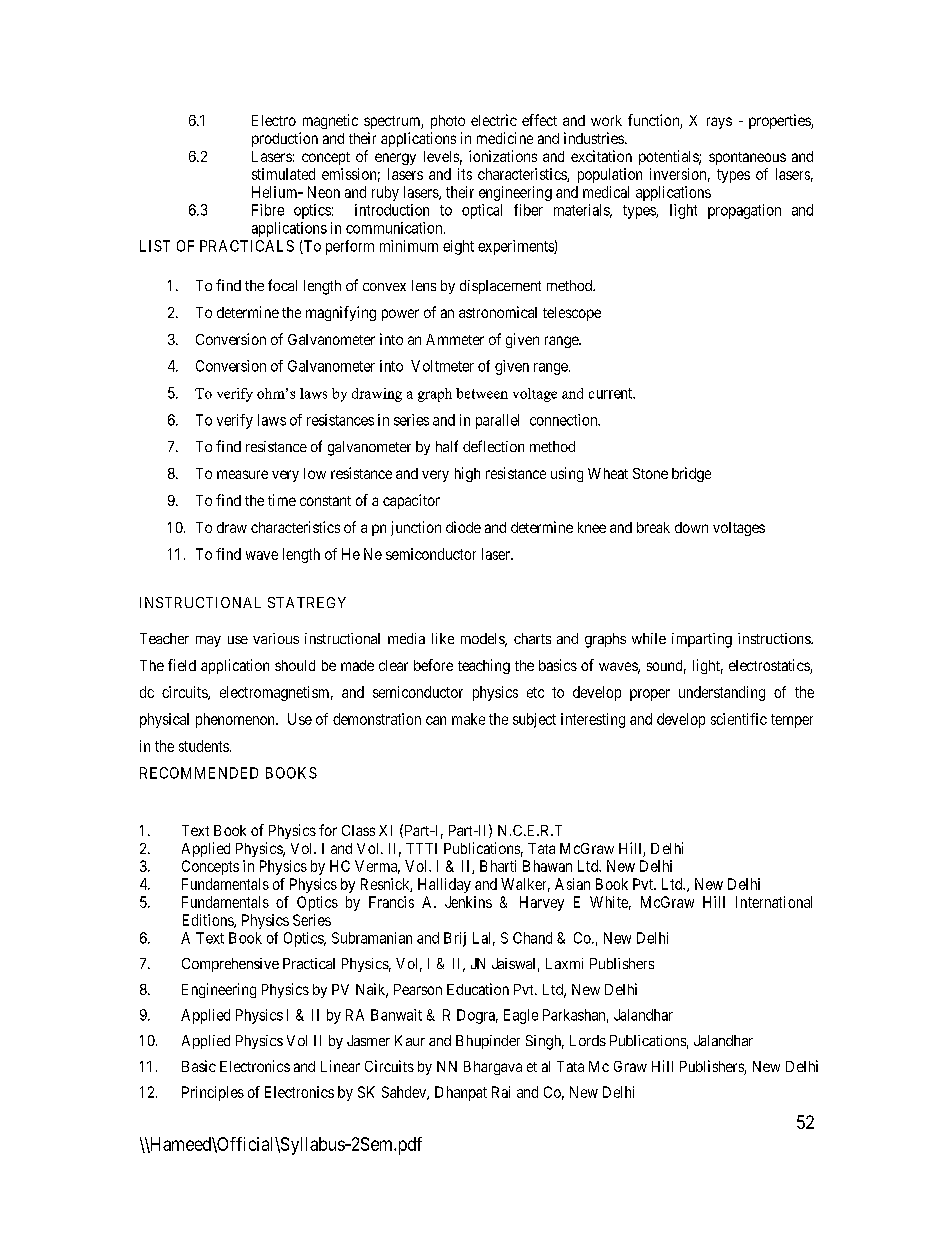 The height and width of the screenshot is (1233, 952). What do you see at coordinates (493, 1068) in the screenshot?
I see `Bhargava` at bounding box center [493, 1068].
